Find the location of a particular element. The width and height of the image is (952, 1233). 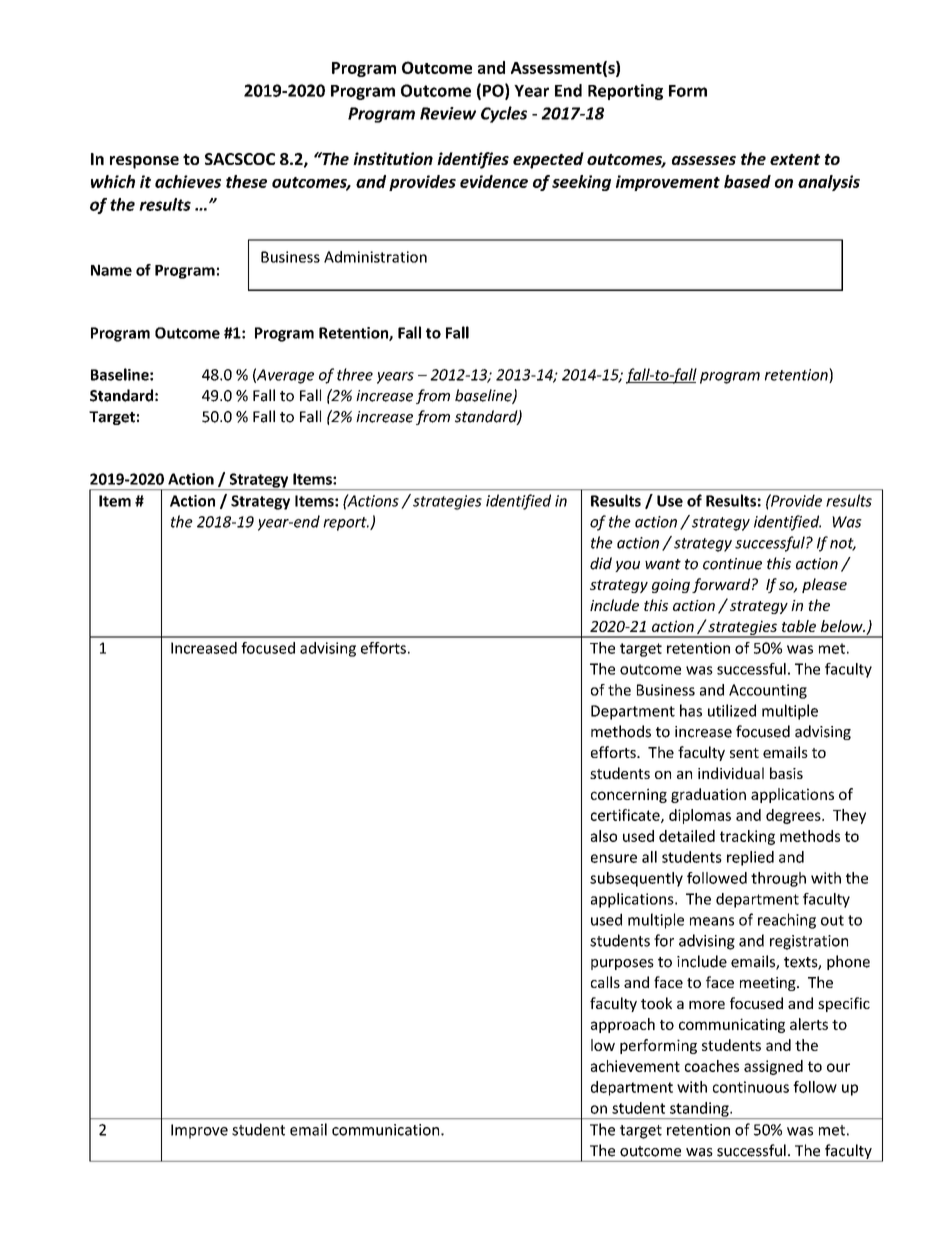

did is located at coordinates (601, 563).
